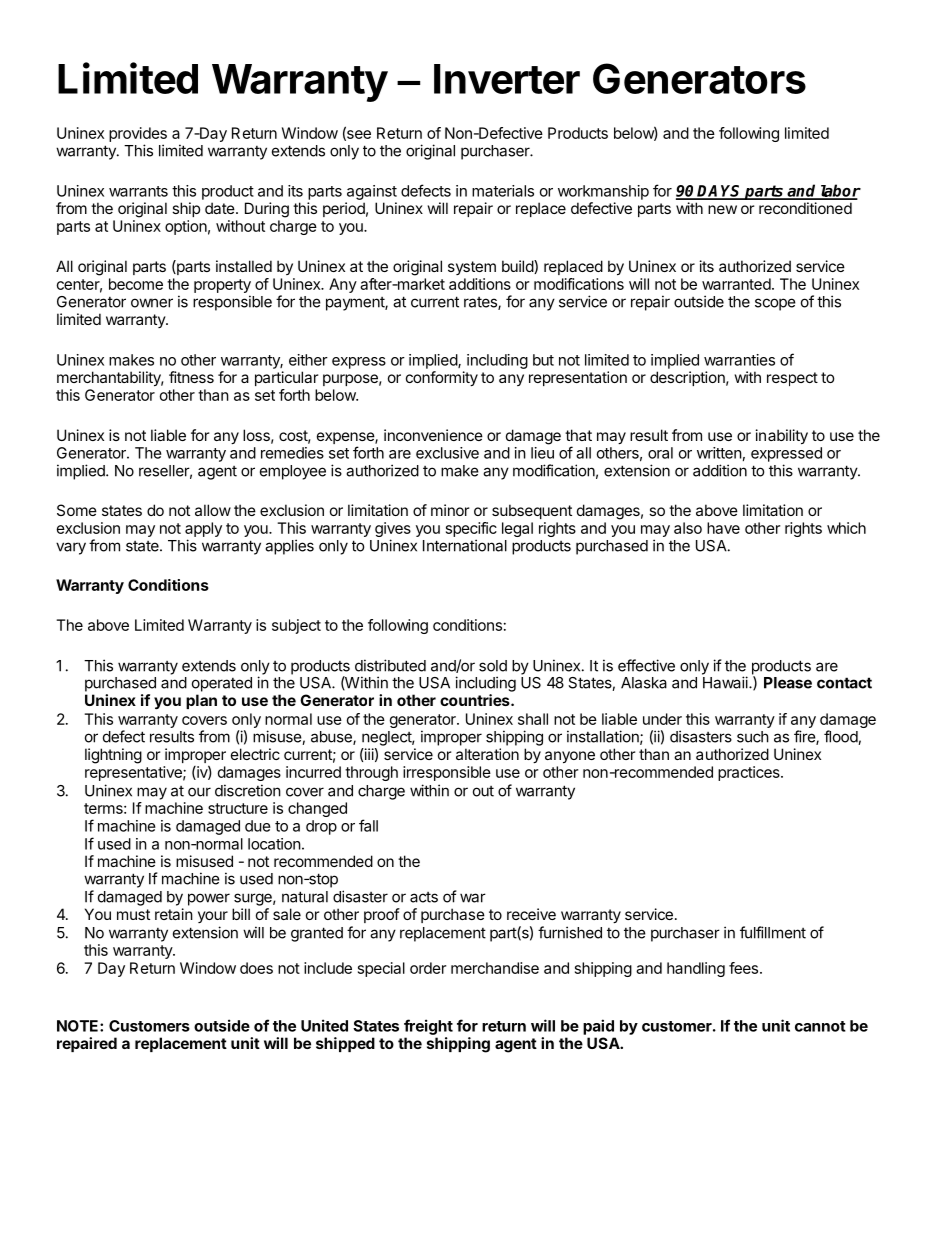  I want to click on owner, so click(152, 303).
